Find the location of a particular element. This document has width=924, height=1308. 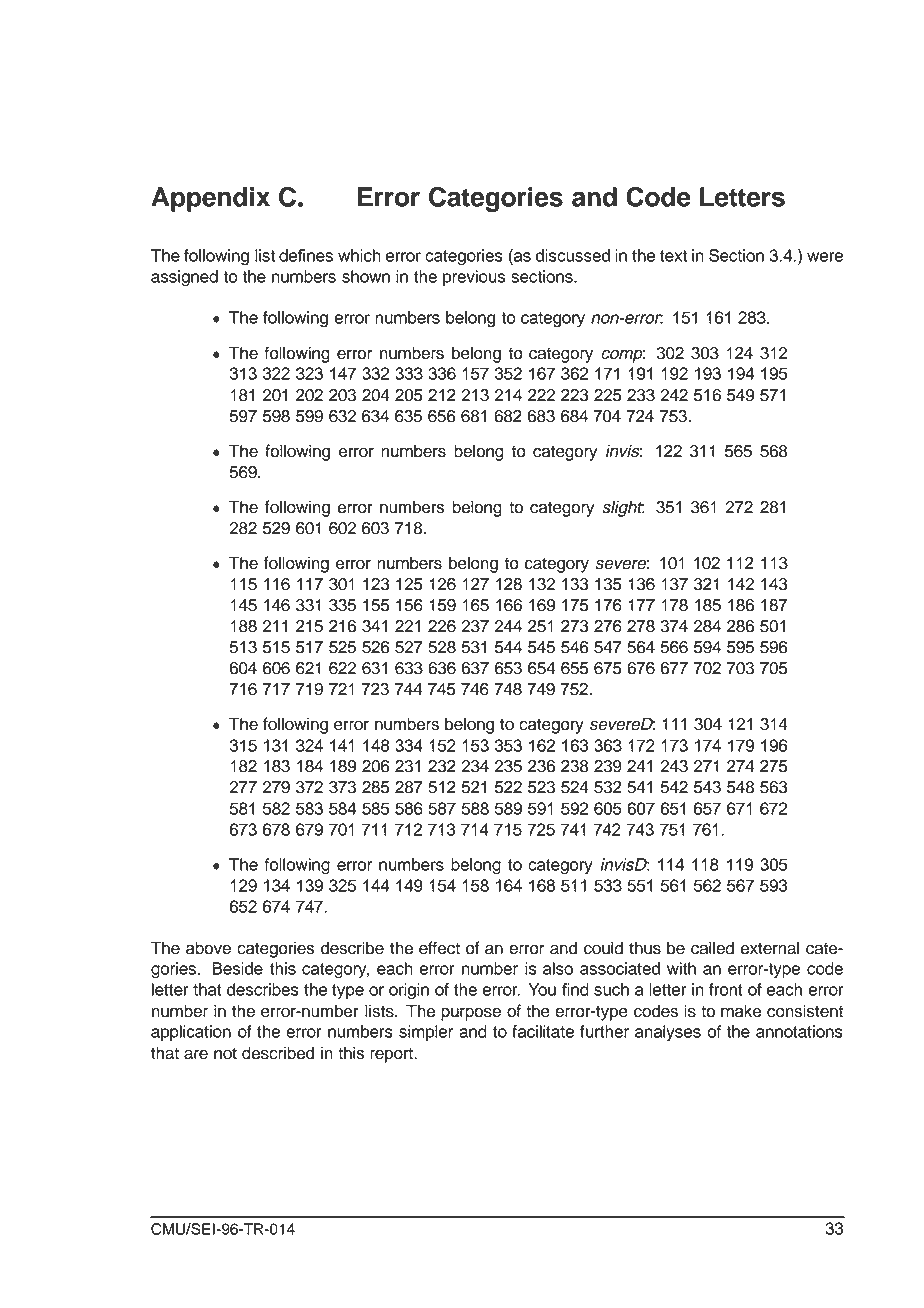

facilitate is located at coordinates (543, 1031).
